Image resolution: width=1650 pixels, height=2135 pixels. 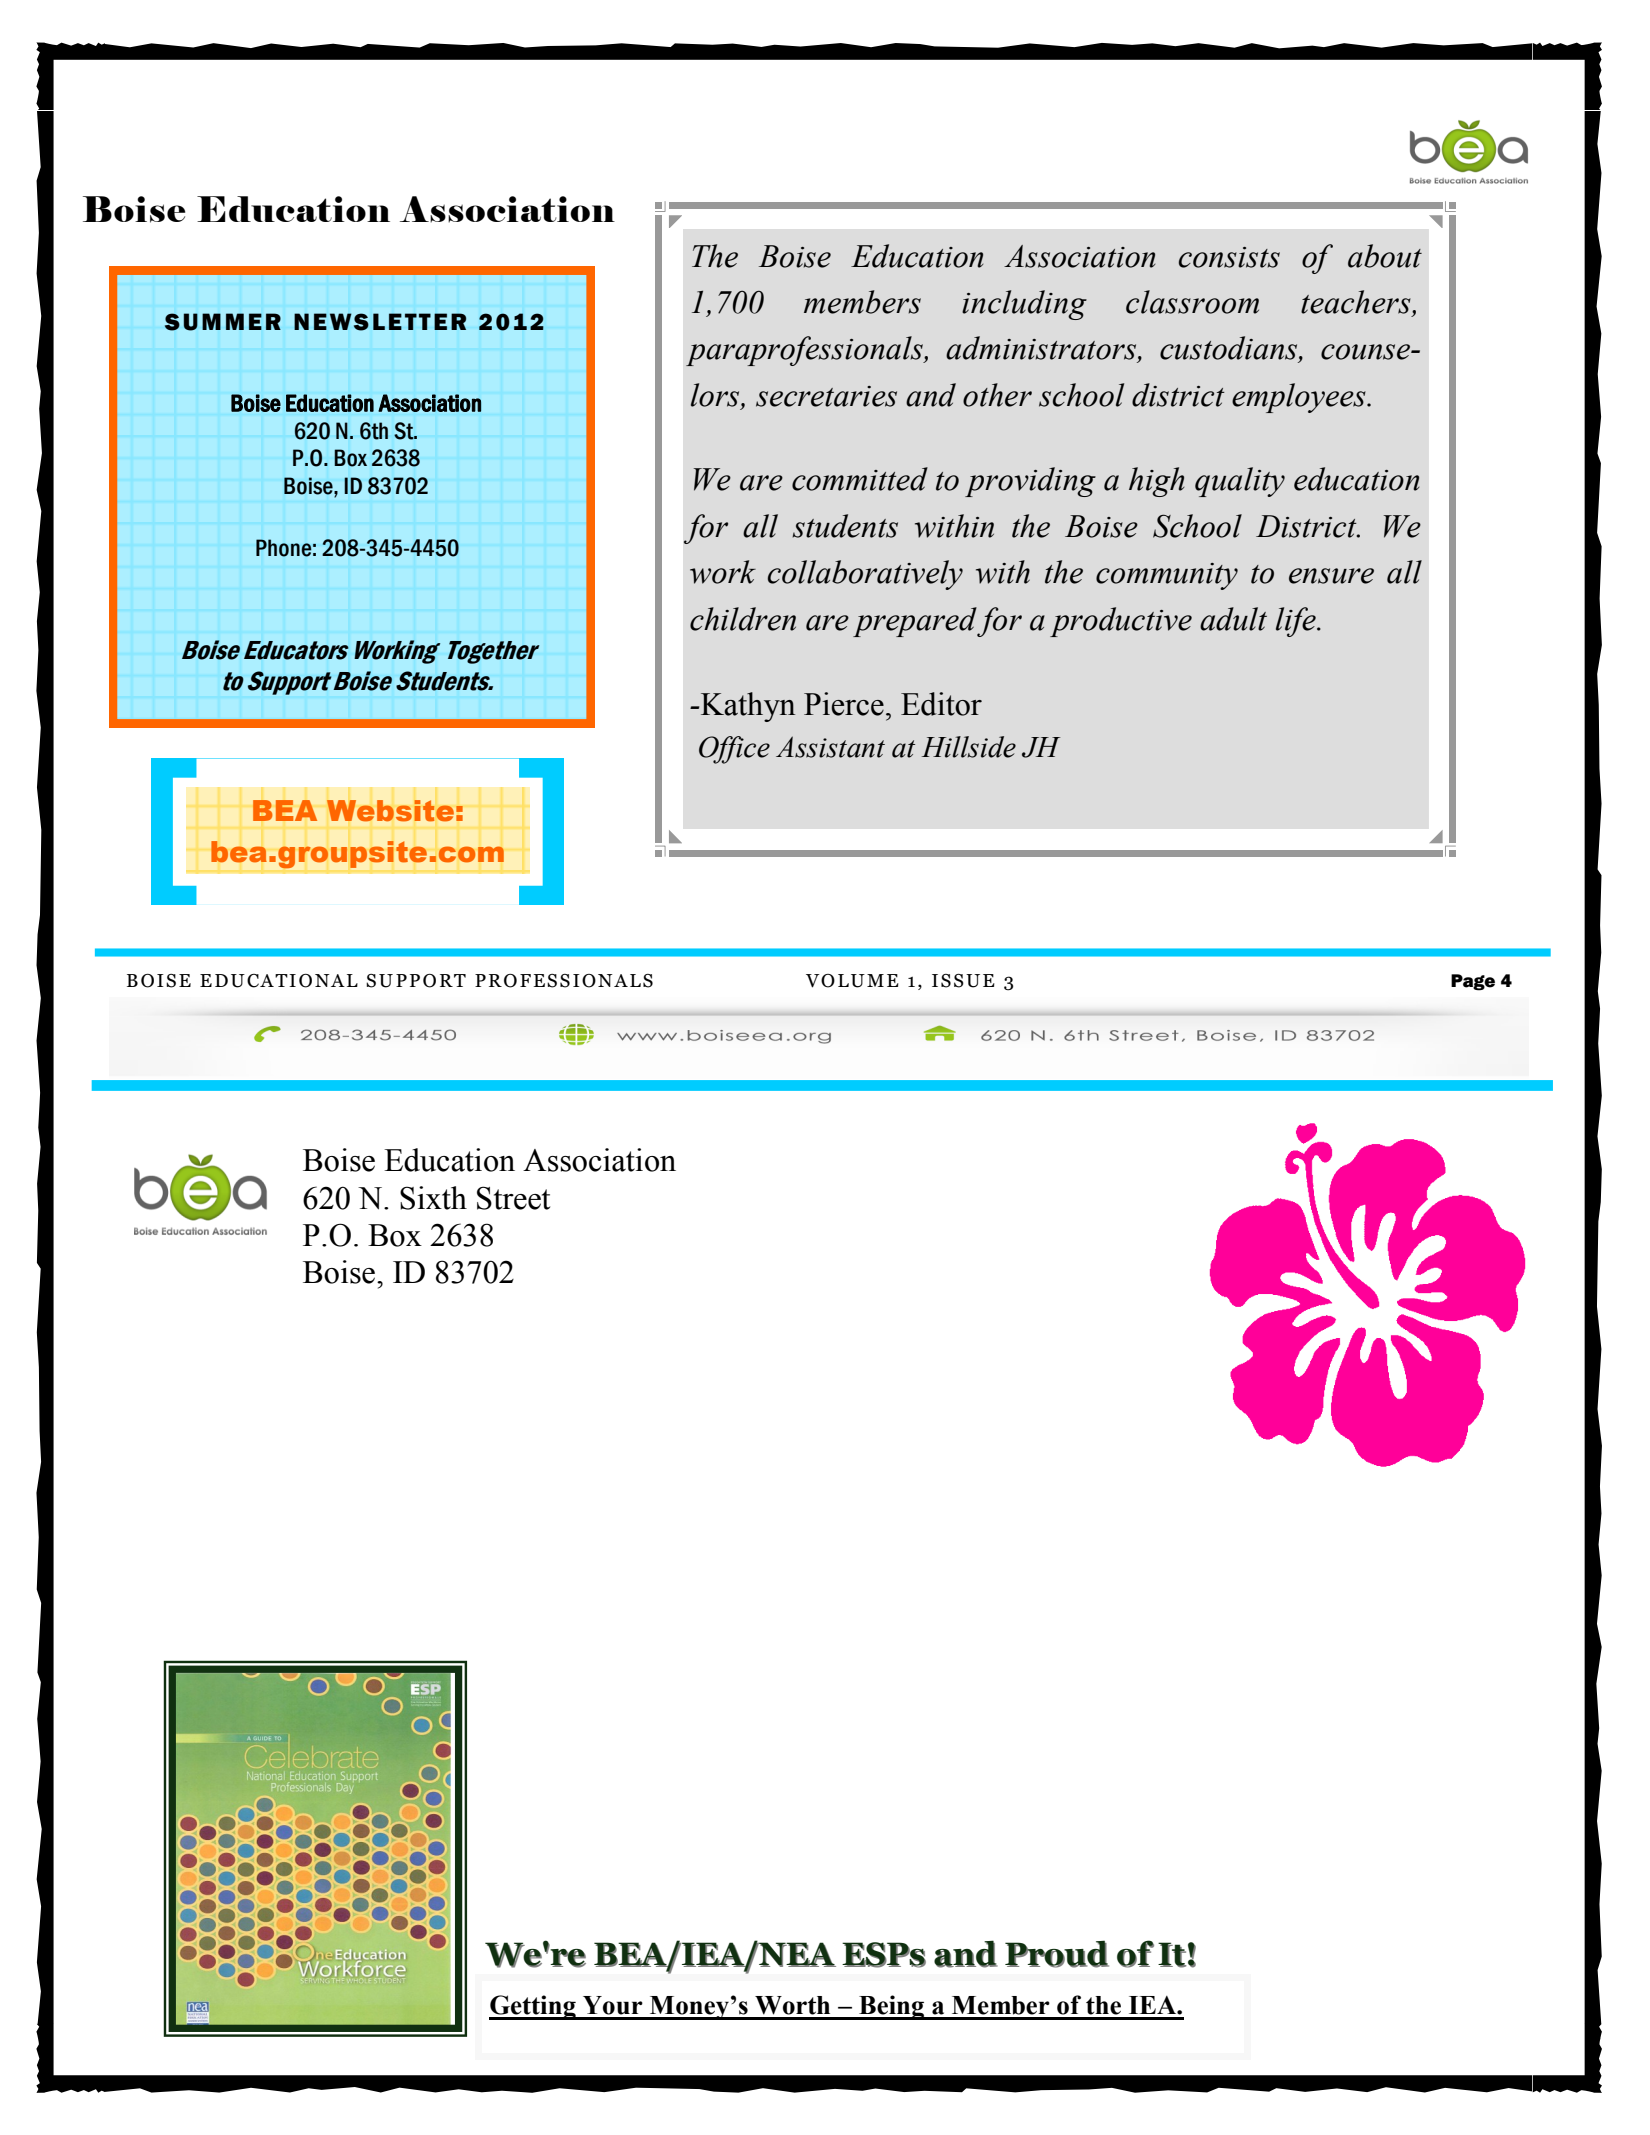 I want to click on Getting, so click(x=533, y=2007).
